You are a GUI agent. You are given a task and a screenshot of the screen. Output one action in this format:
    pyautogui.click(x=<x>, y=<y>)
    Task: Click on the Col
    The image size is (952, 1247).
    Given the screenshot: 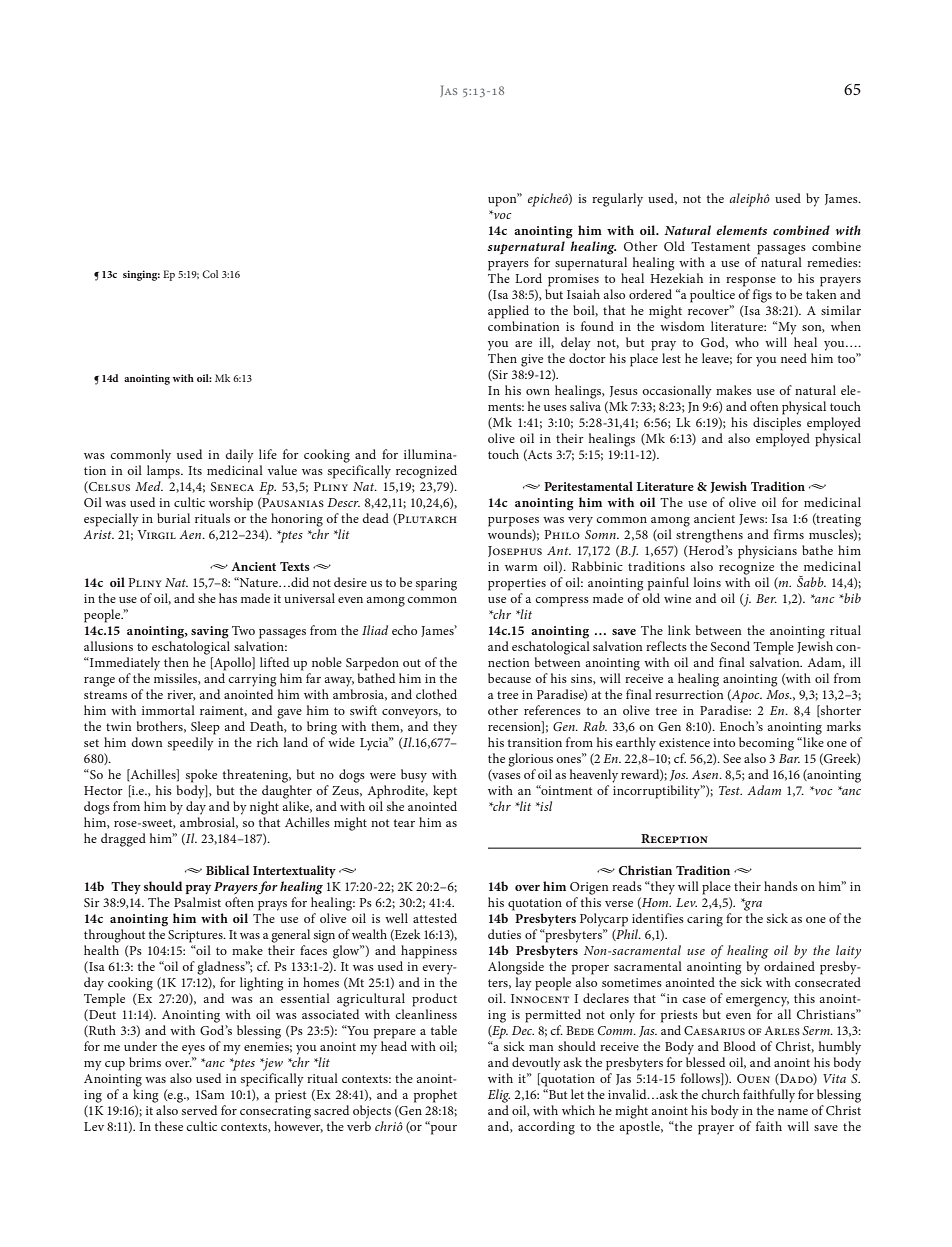 What is the action you would take?
    pyautogui.click(x=210, y=274)
